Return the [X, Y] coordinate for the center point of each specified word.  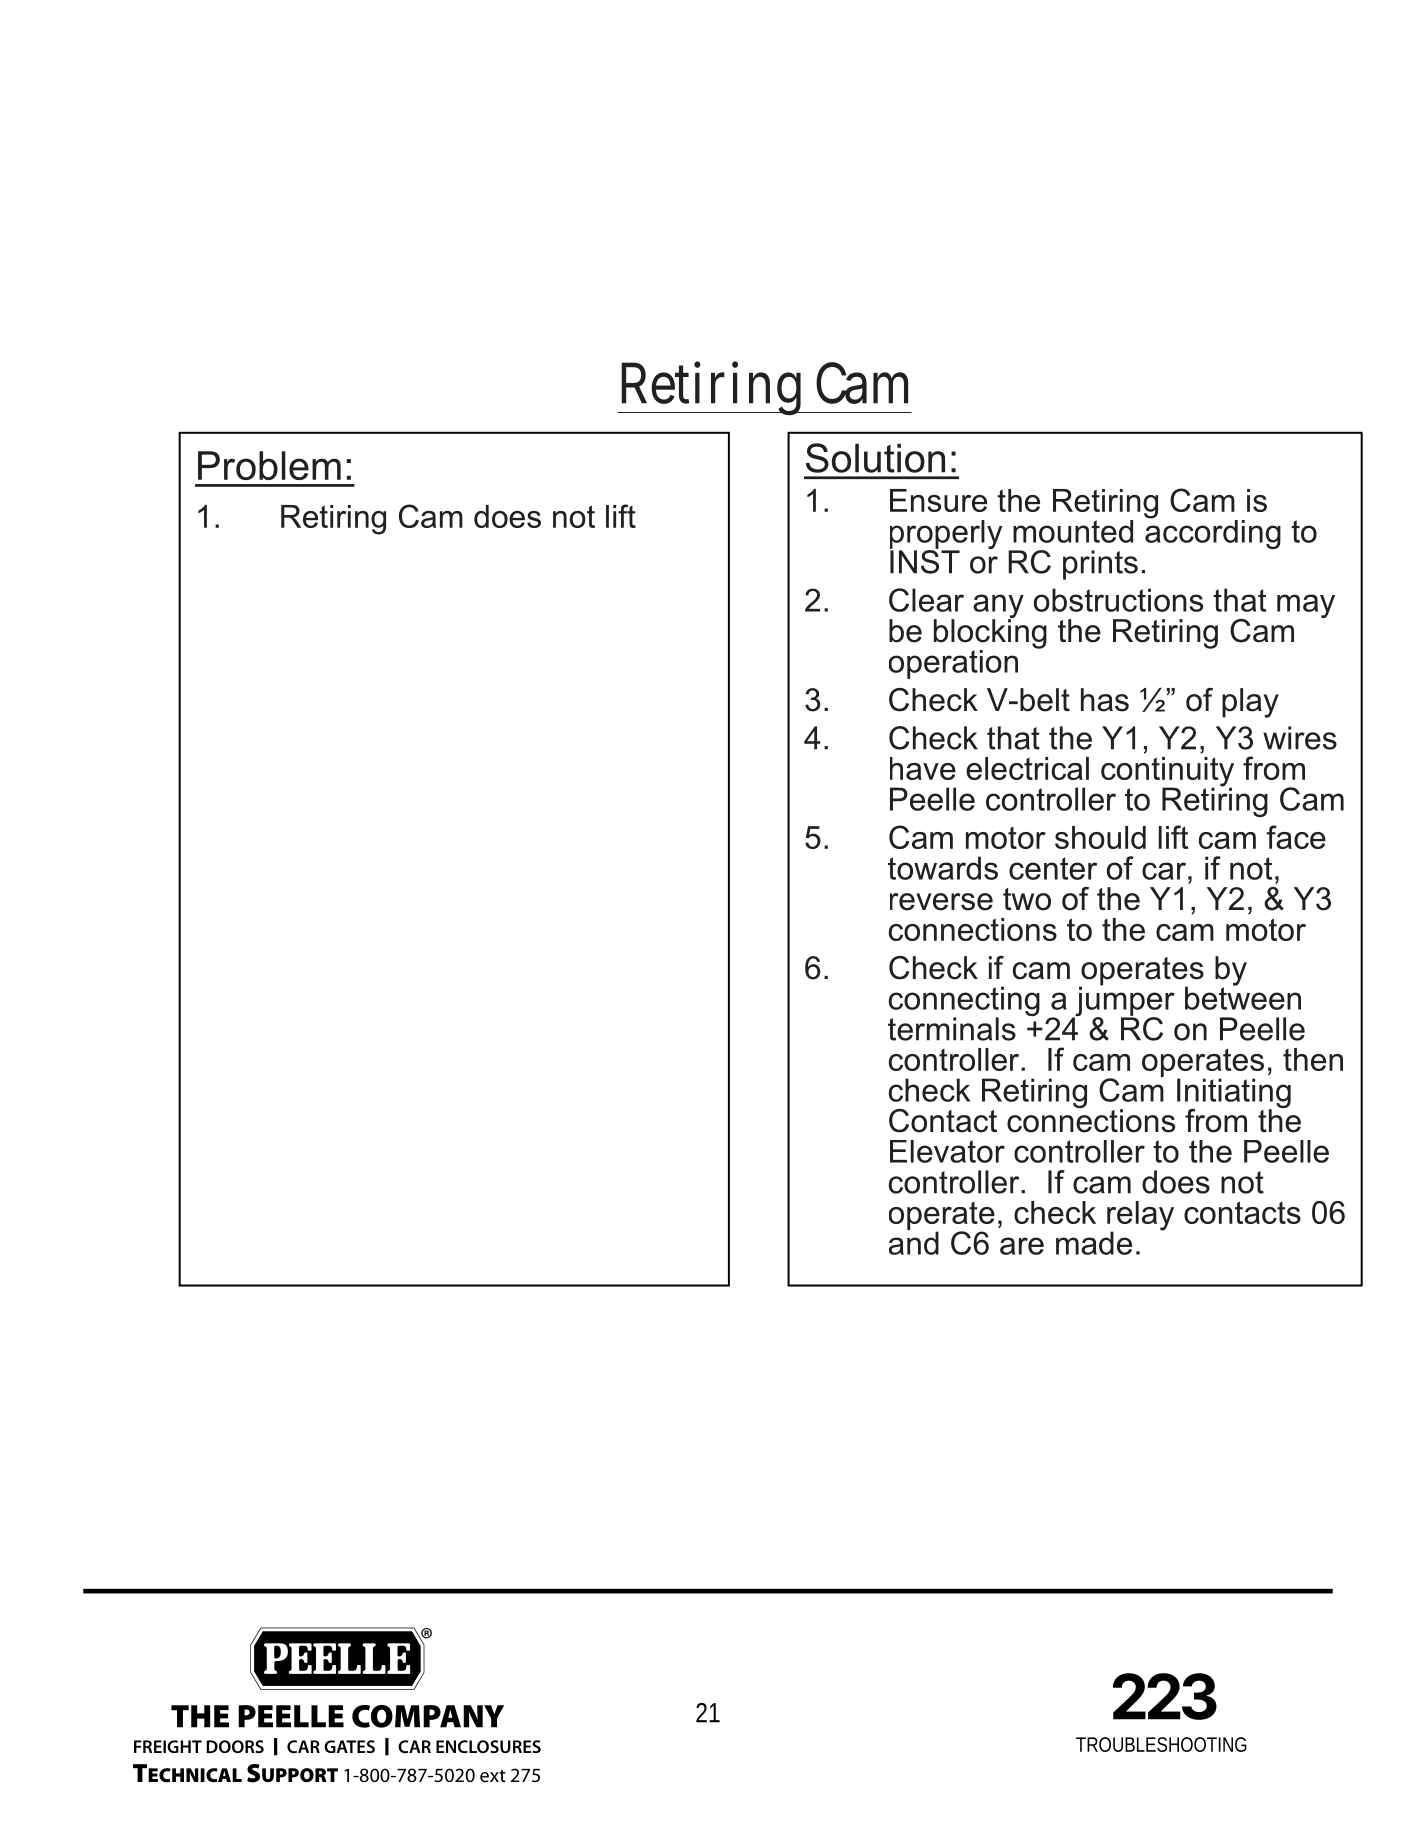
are [1022, 1246]
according [1213, 533]
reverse [941, 902]
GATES [349, 1746]
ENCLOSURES [488, 1746]
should [1100, 837]
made [1094, 1243]
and [914, 1242]
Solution [875, 458]
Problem [269, 465]
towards [943, 868]
